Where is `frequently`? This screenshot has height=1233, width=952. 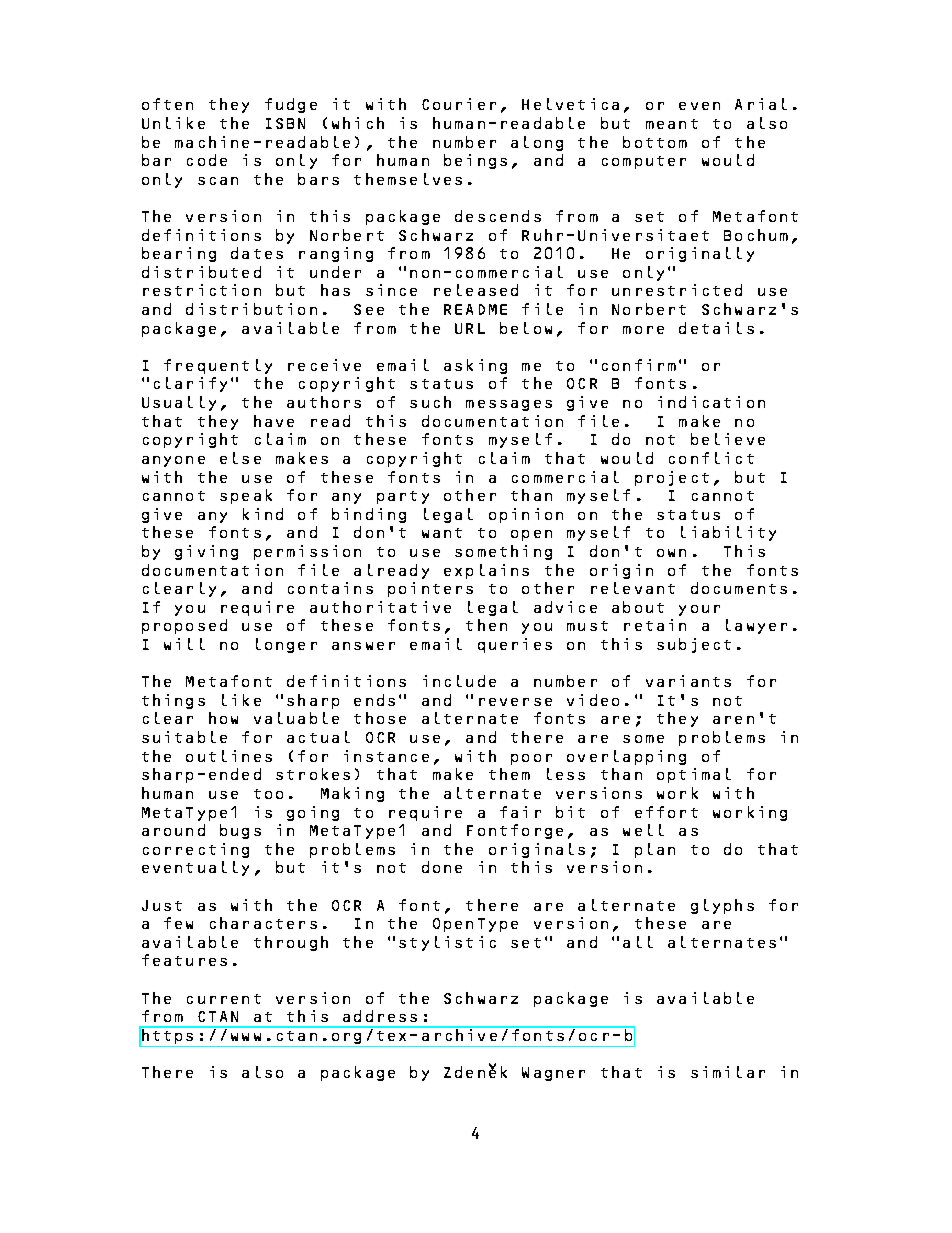 frequently is located at coordinates (218, 366).
